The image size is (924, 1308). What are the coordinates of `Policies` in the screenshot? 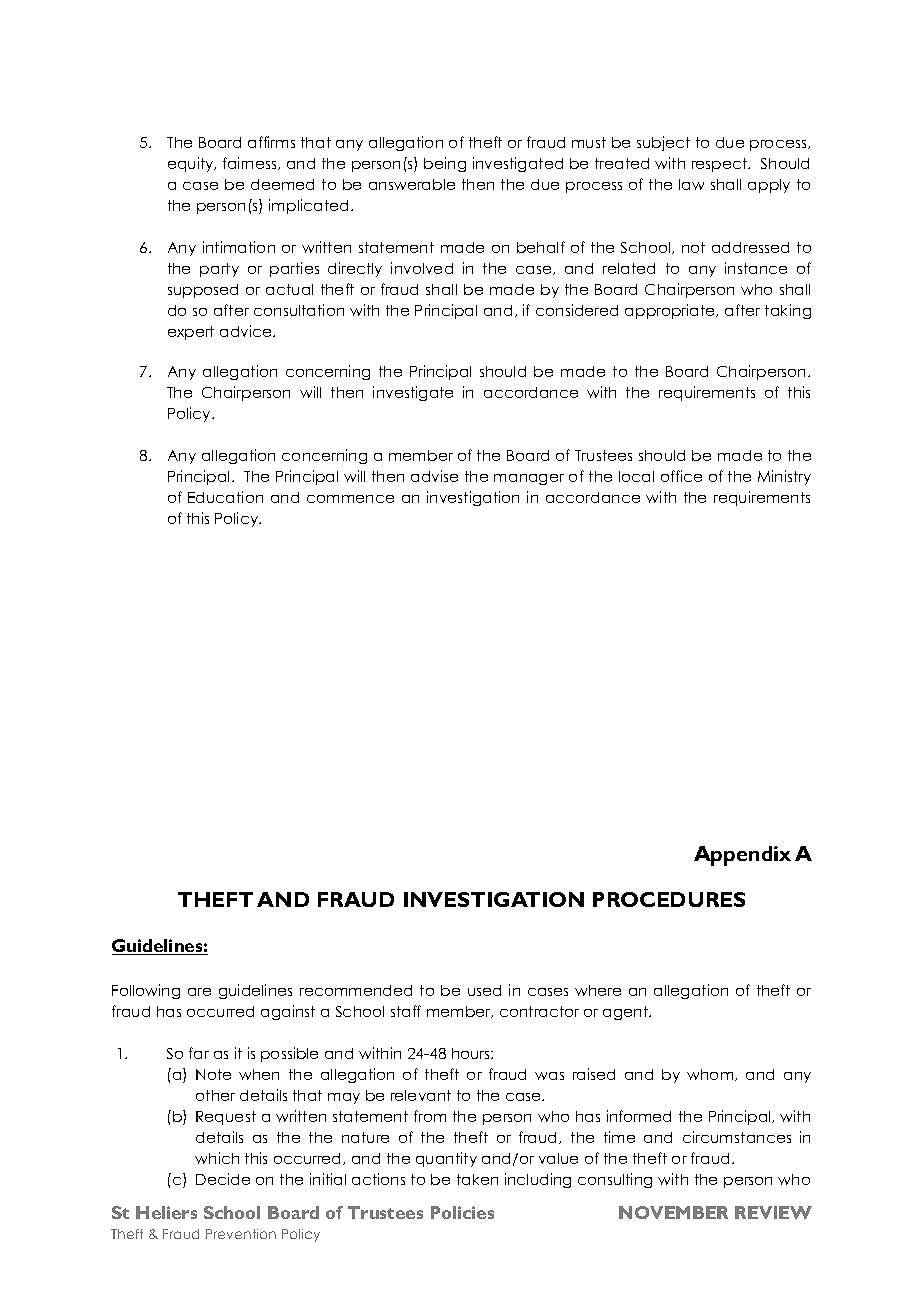 It's located at (462, 1212).
